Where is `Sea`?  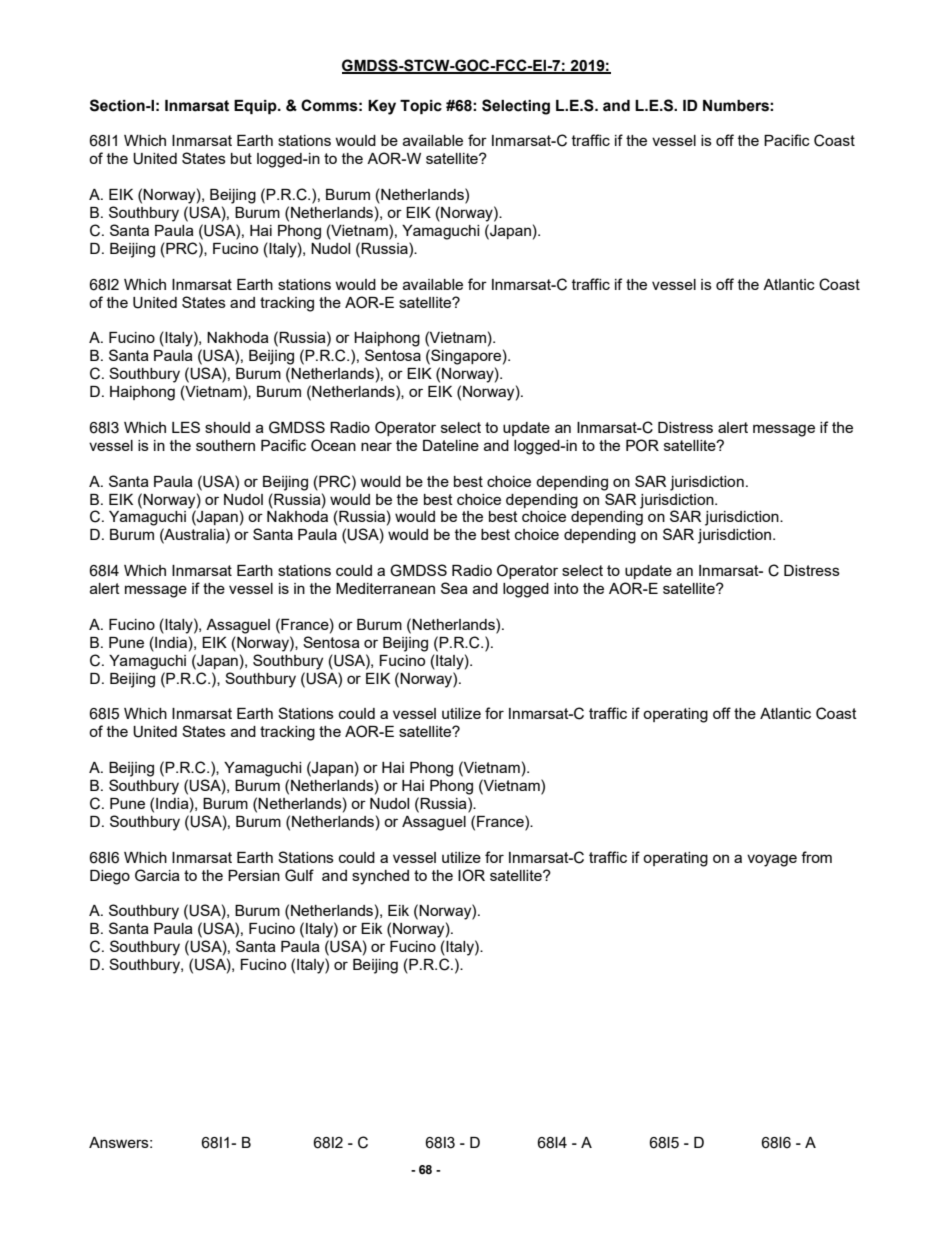 Sea is located at coordinates (454, 588).
